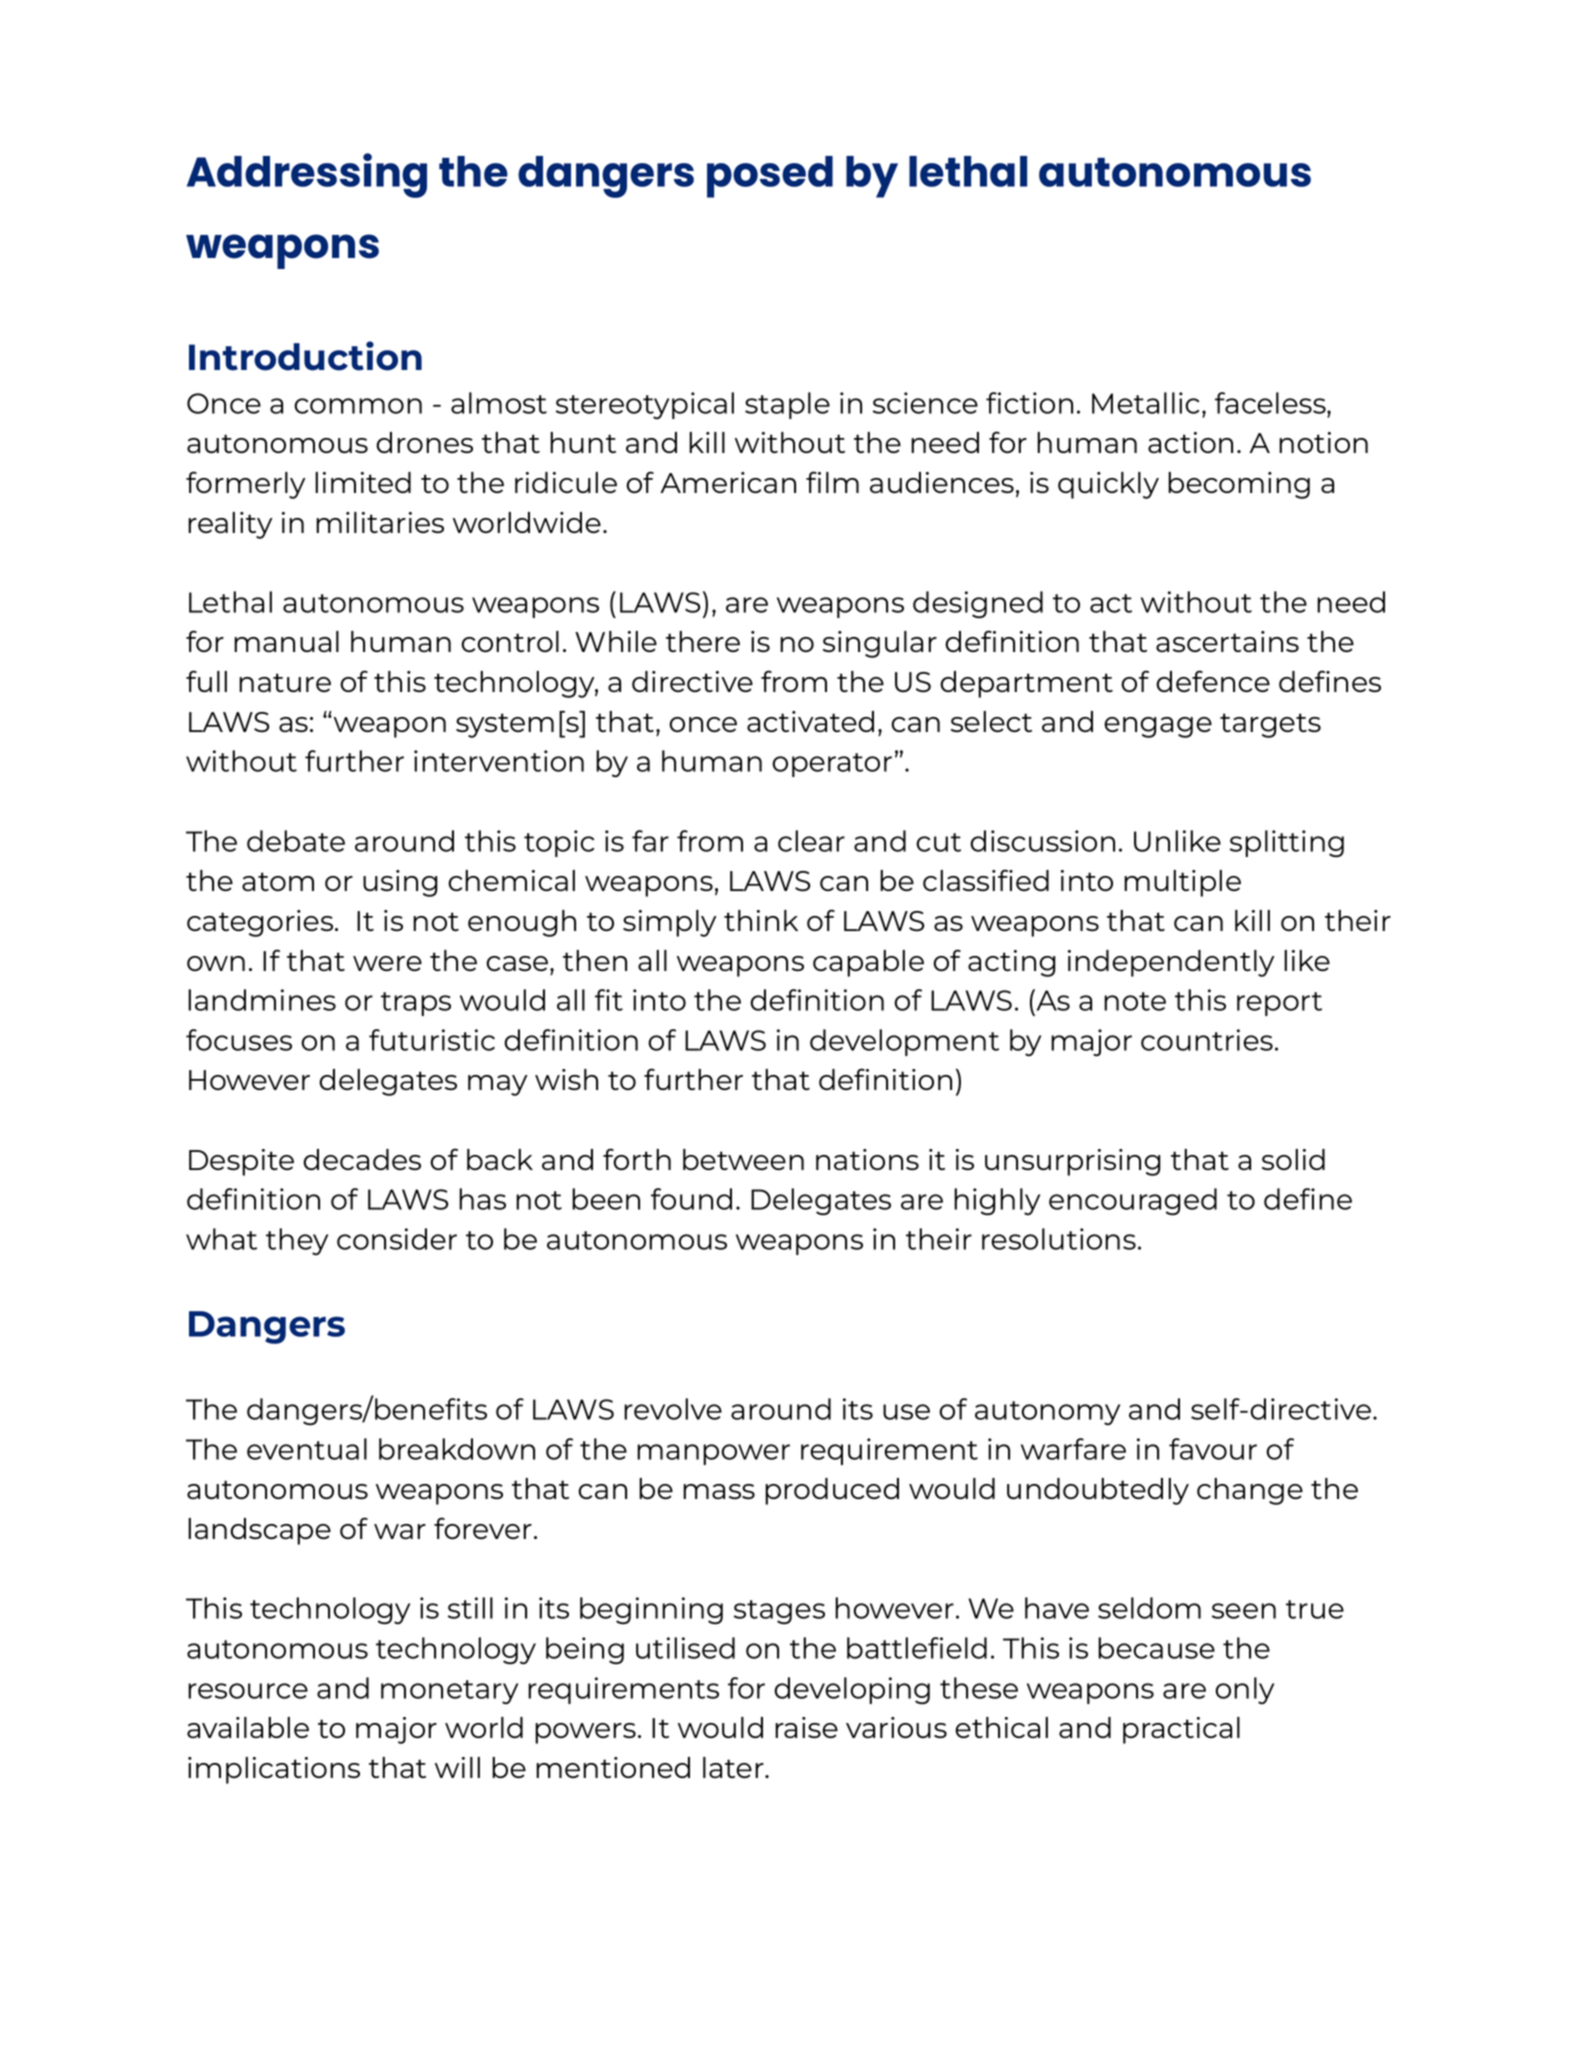 This screenshot has width=1581, height=2045. I want to click on raise, so click(806, 1727).
